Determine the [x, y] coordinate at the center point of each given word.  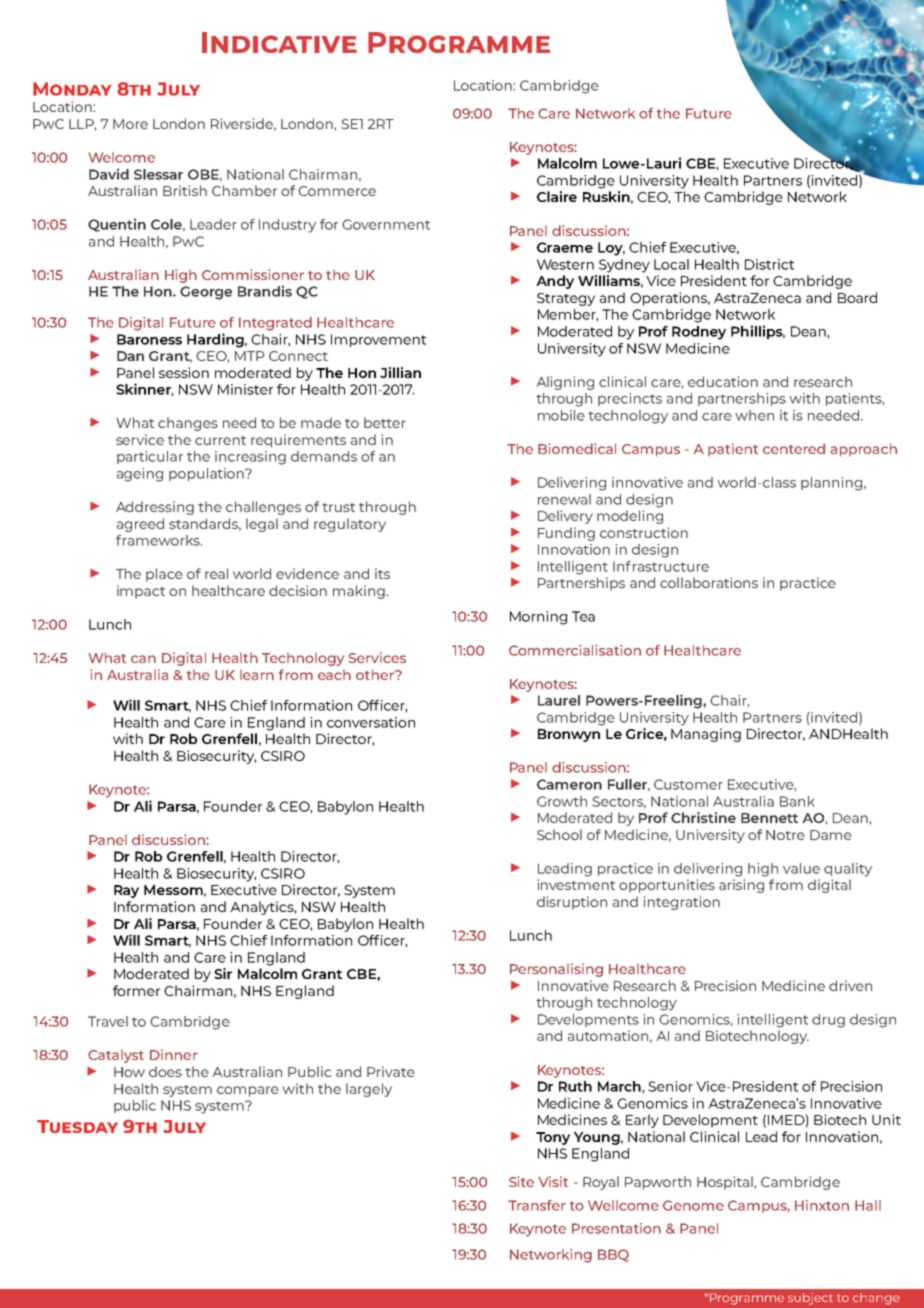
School [559, 834]
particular [150, 457]
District [769, 264]
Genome [693, 1205]
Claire [557, 196]
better [385, 422]
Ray [126, 891]
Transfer [537, 1205]
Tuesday [77, 1126]
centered [794, 448]
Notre [785, 835]
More [130, 124]
